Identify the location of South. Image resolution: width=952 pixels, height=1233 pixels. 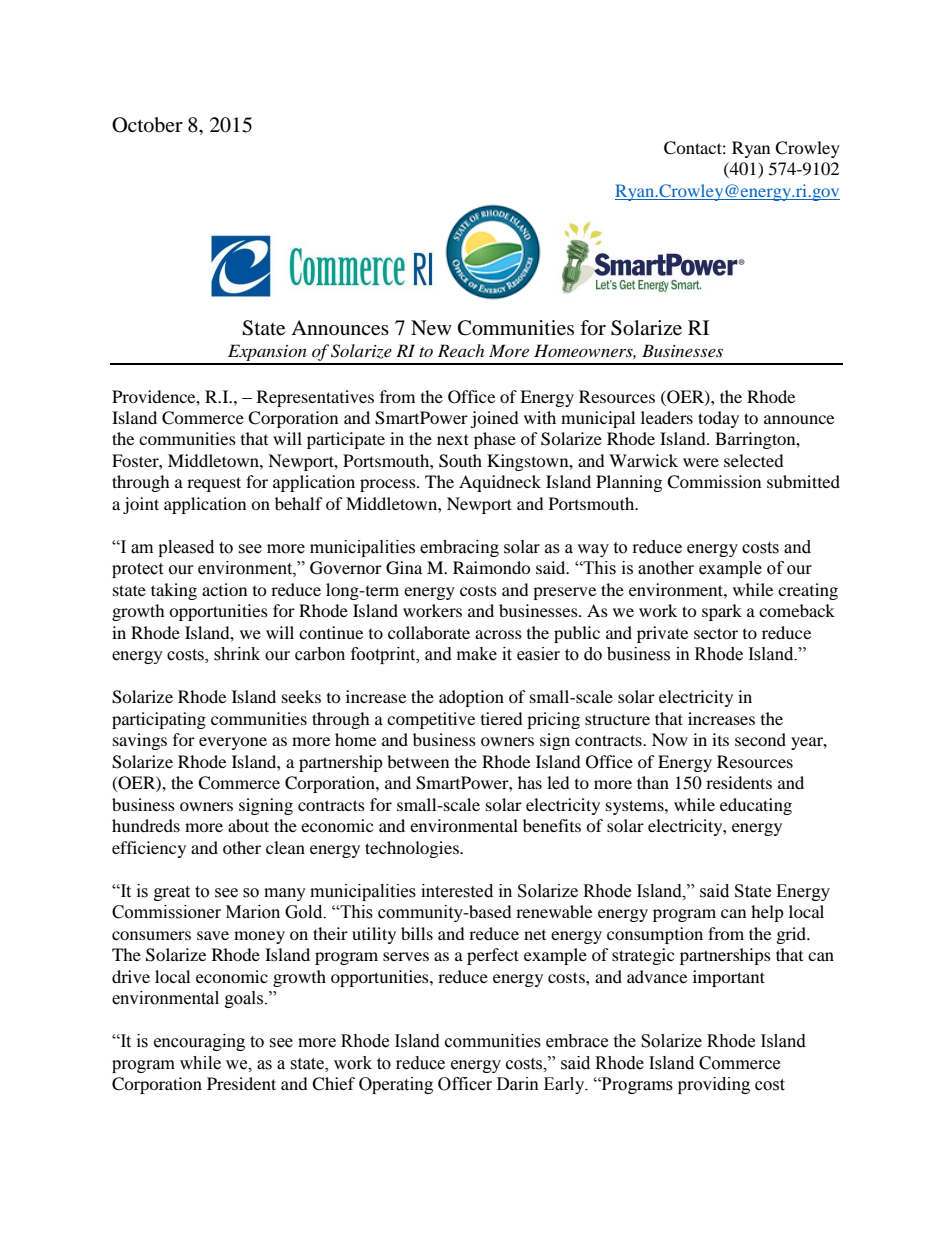
(460, 461).
